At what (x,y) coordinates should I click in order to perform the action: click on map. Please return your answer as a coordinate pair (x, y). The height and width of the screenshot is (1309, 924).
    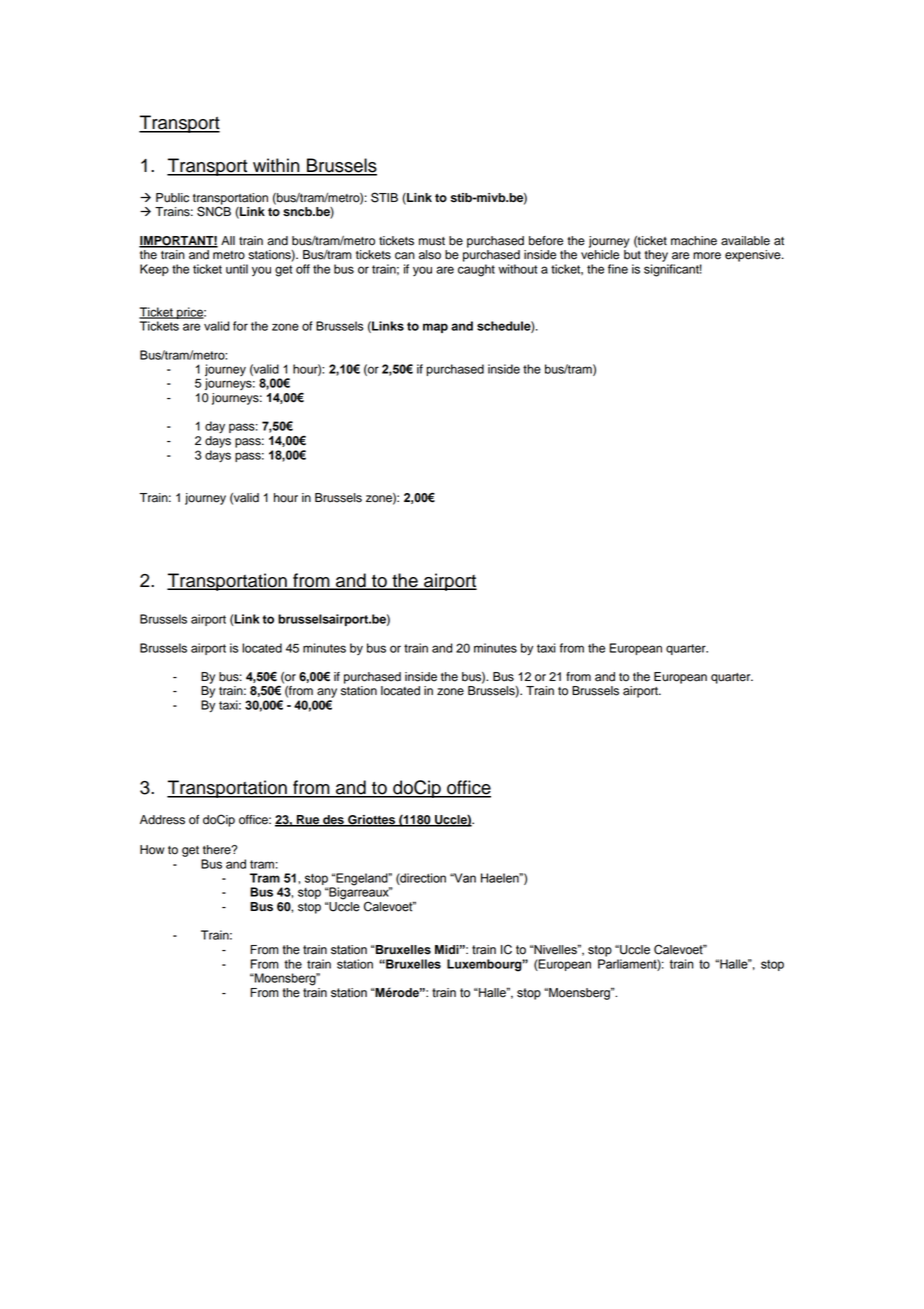
    Looking at the image, I should click on (435, 328).
